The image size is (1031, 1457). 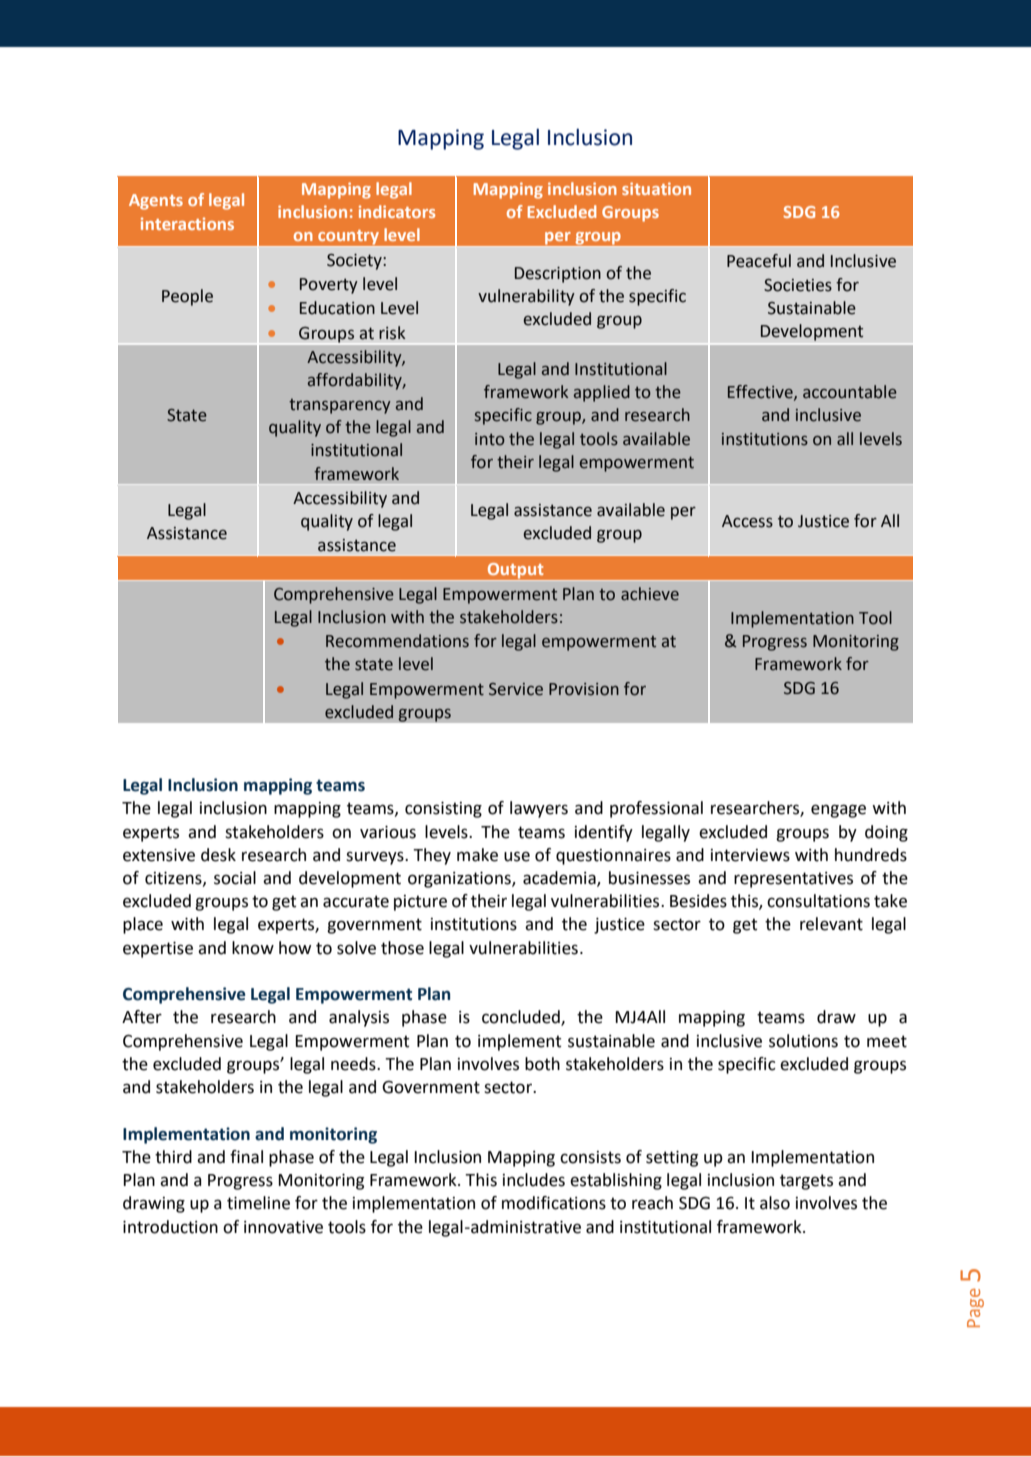 I want to click on includes, so click(x=534, y=1180).
